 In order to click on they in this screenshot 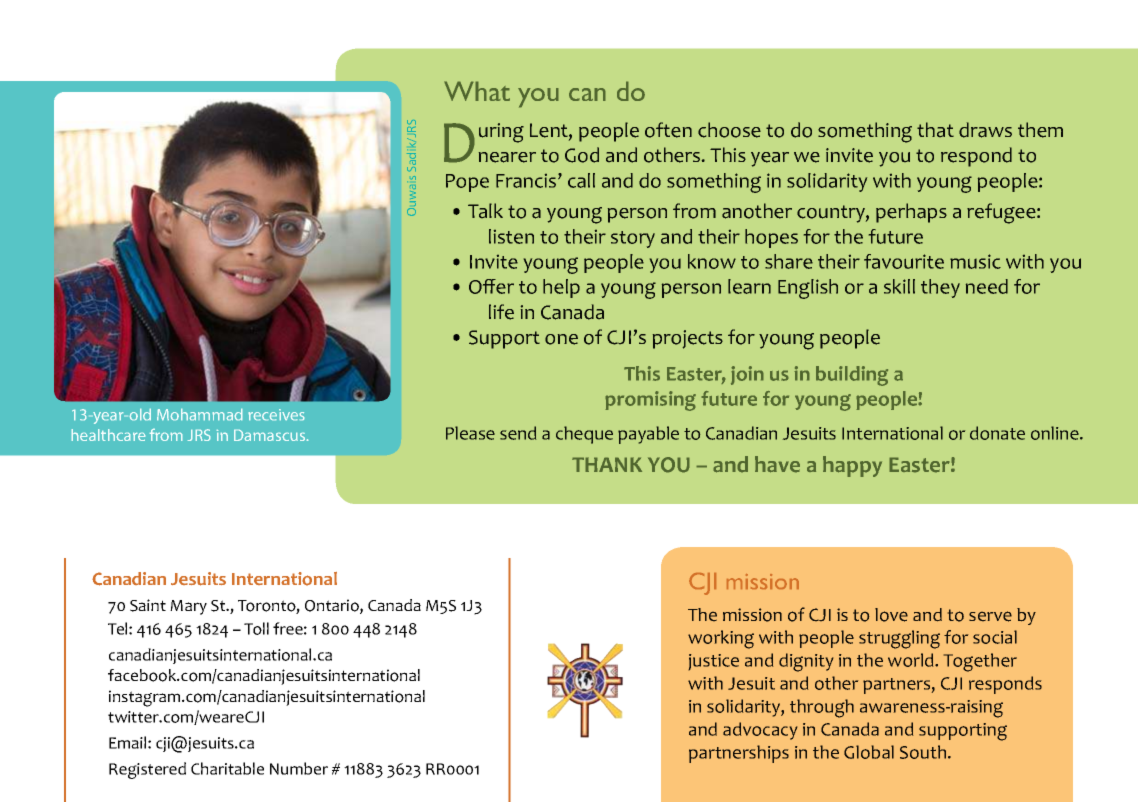, I will do `click(940, 288)`.
